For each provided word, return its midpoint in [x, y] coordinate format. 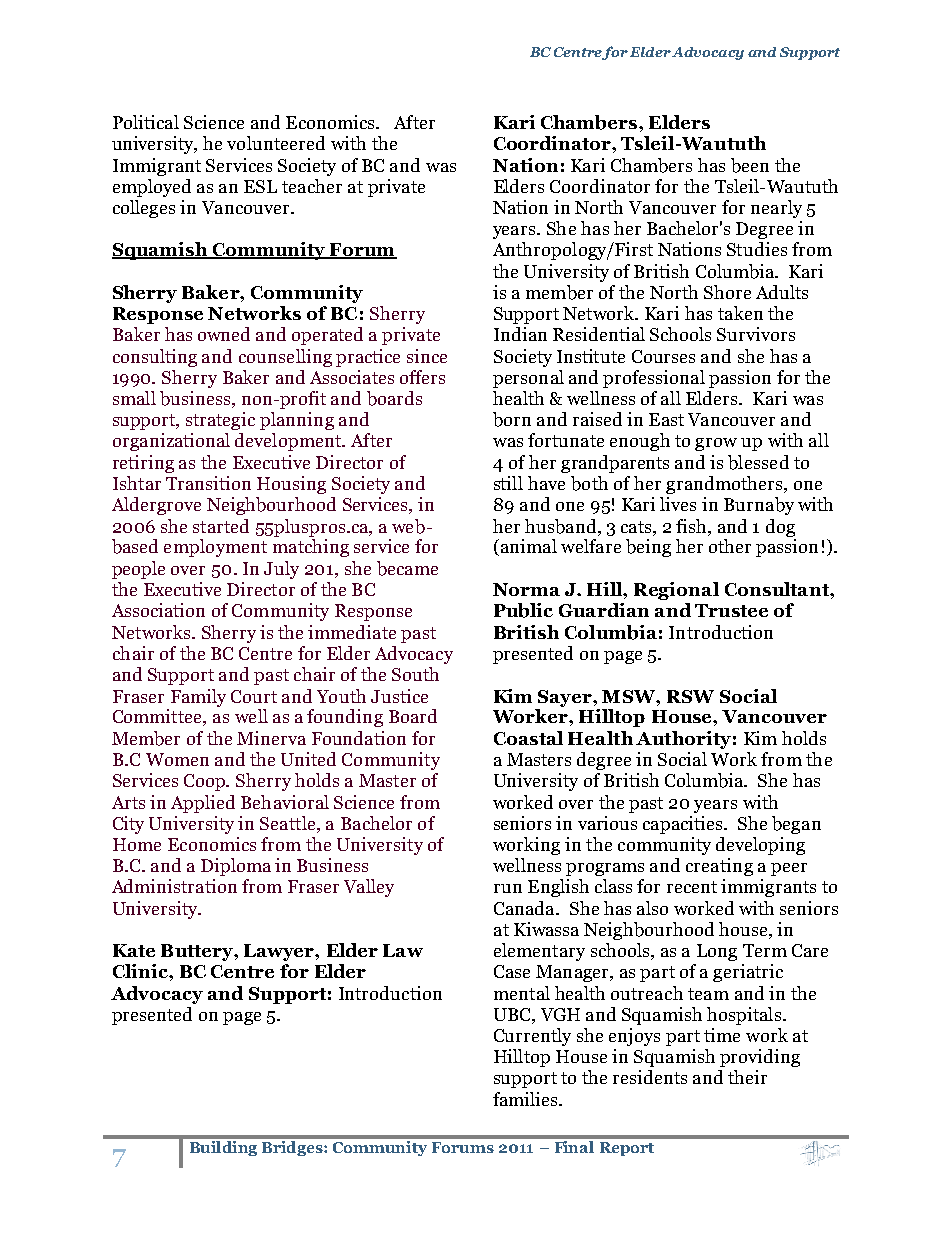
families [526, 1099]
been [750, 165]
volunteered [276, 143]
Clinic [141, 971]
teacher [312, 186]
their [747, 1077]
